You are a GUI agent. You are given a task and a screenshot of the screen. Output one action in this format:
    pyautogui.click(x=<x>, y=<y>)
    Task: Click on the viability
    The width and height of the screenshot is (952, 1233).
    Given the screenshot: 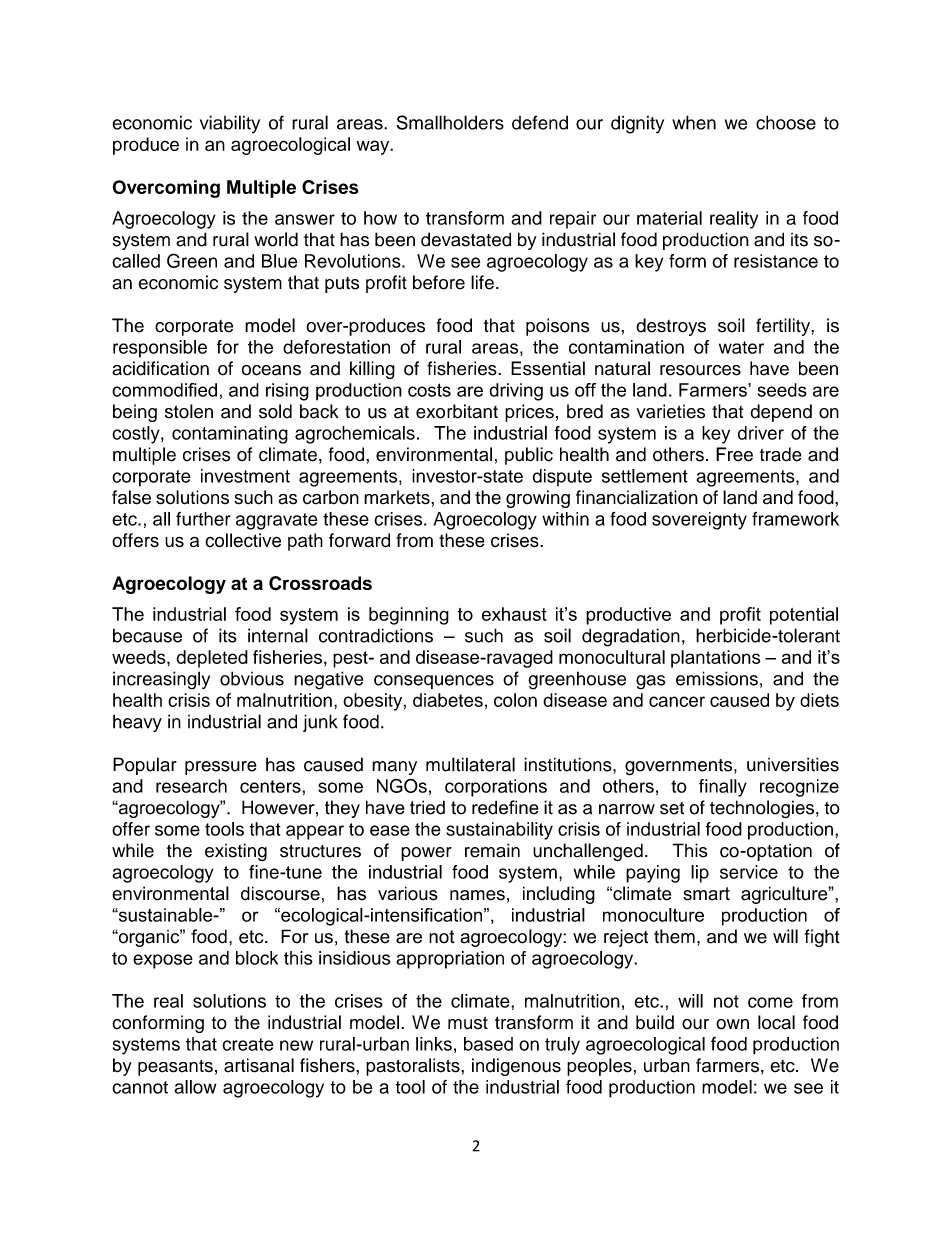 What is the action you would take?
    pyautogui.click(x=230, y=124)
